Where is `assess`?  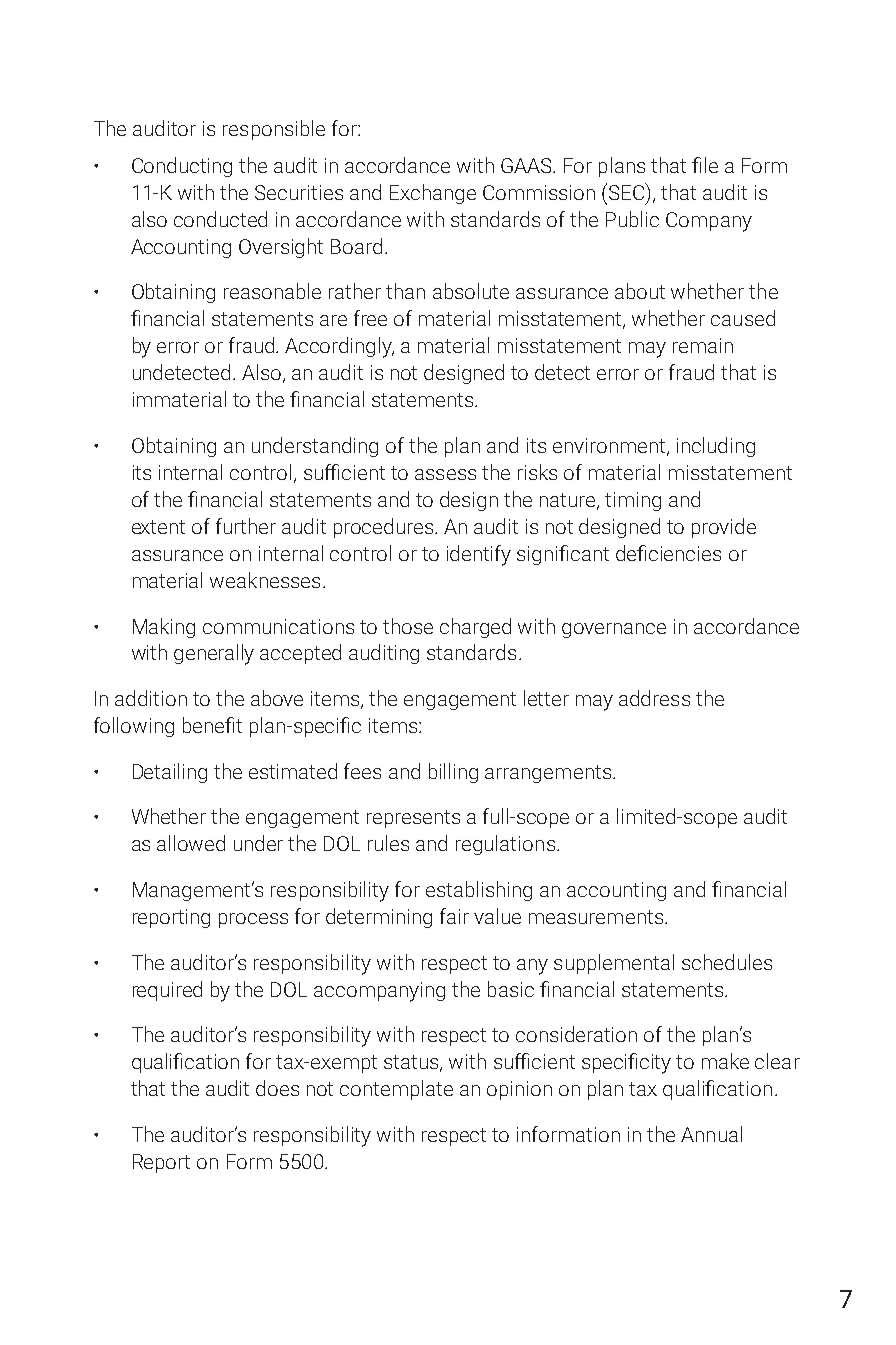
assess is located at coordinates (445, 474).
